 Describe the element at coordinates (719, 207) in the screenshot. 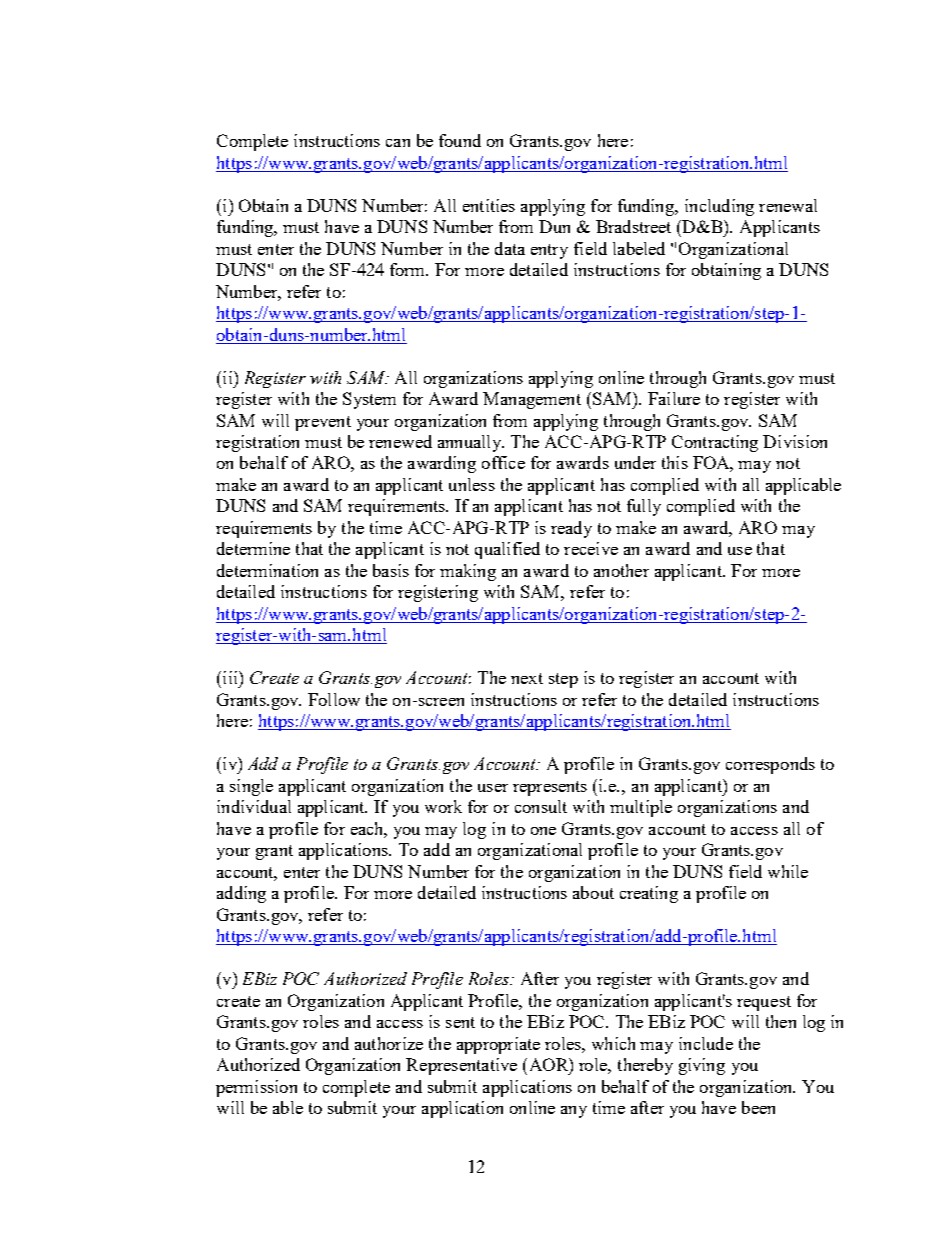

I see `including` at that location.
